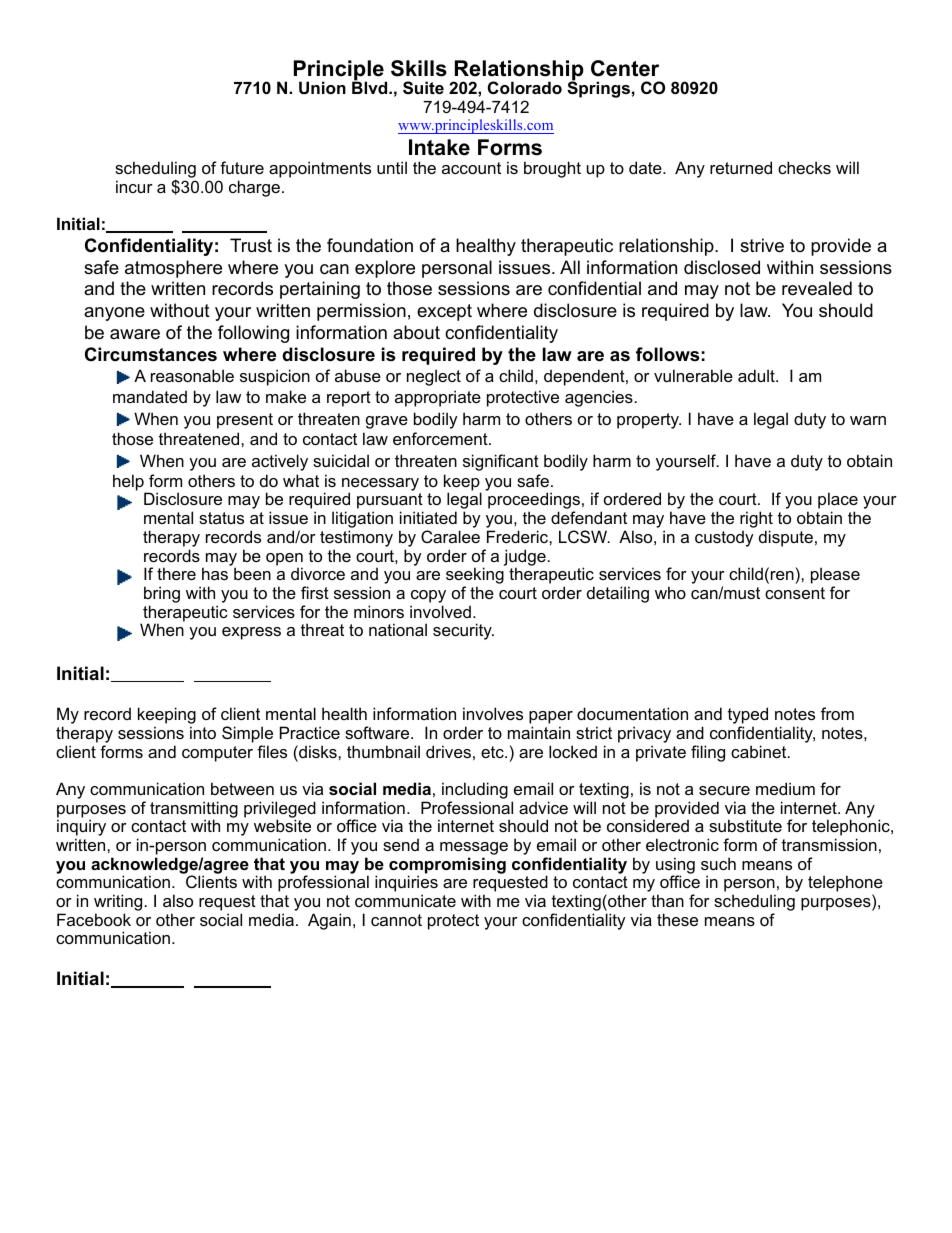  Describe the element at coordinates (757, 375) in the screenshot. I see `adult` at that location.
